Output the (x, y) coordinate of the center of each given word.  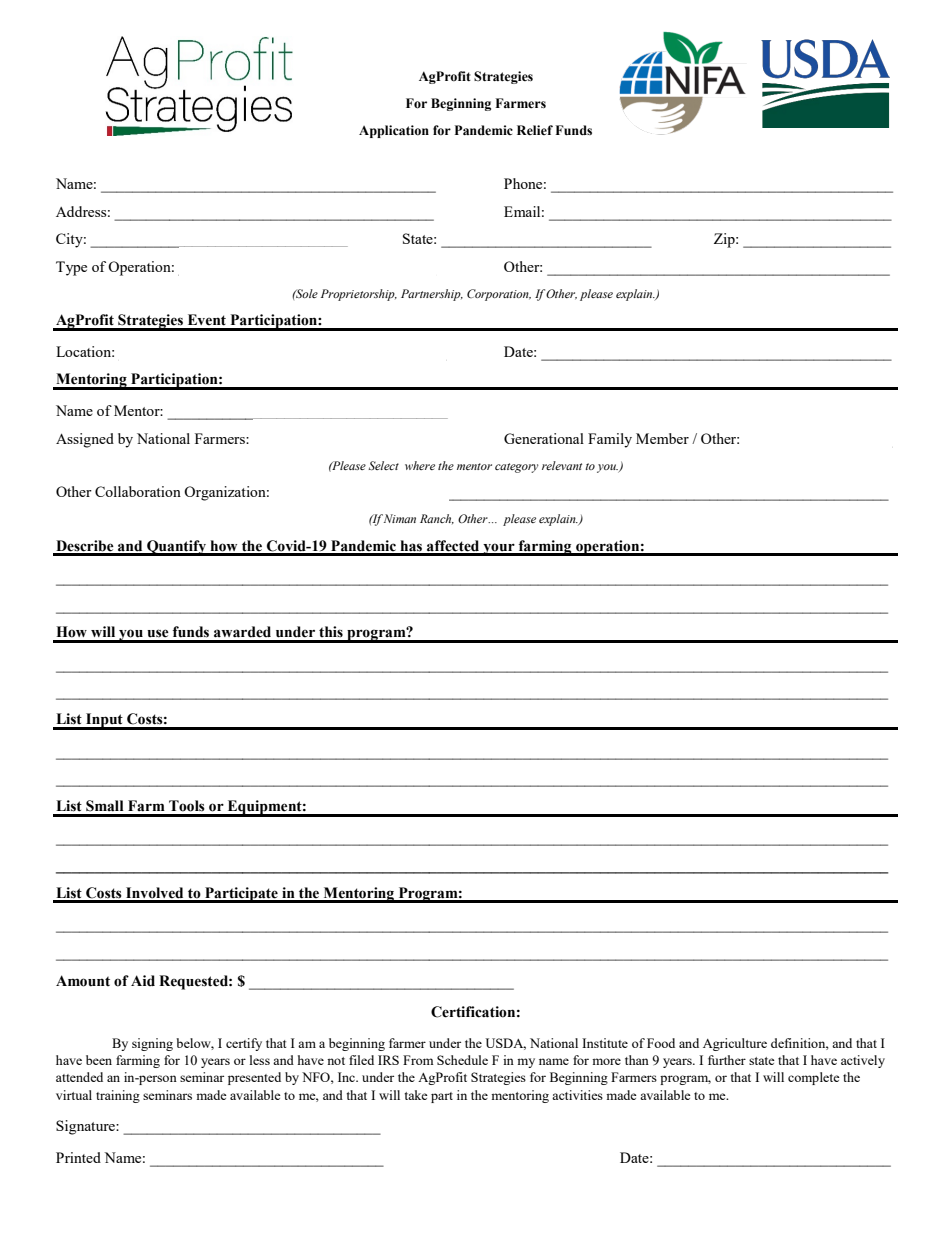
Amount (83, 981)
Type (71, 268)
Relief (535, 130)
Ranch (437, 519)
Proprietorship (359, 295)
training (118, 1096)
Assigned (85, 440)
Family (610, 440)
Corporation (499, 295)
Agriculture (735, 1044)
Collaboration (138, 491)
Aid (143, 980)
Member (662, 438)
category (517, 468)
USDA (505, 1044)
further (727, 1060)
